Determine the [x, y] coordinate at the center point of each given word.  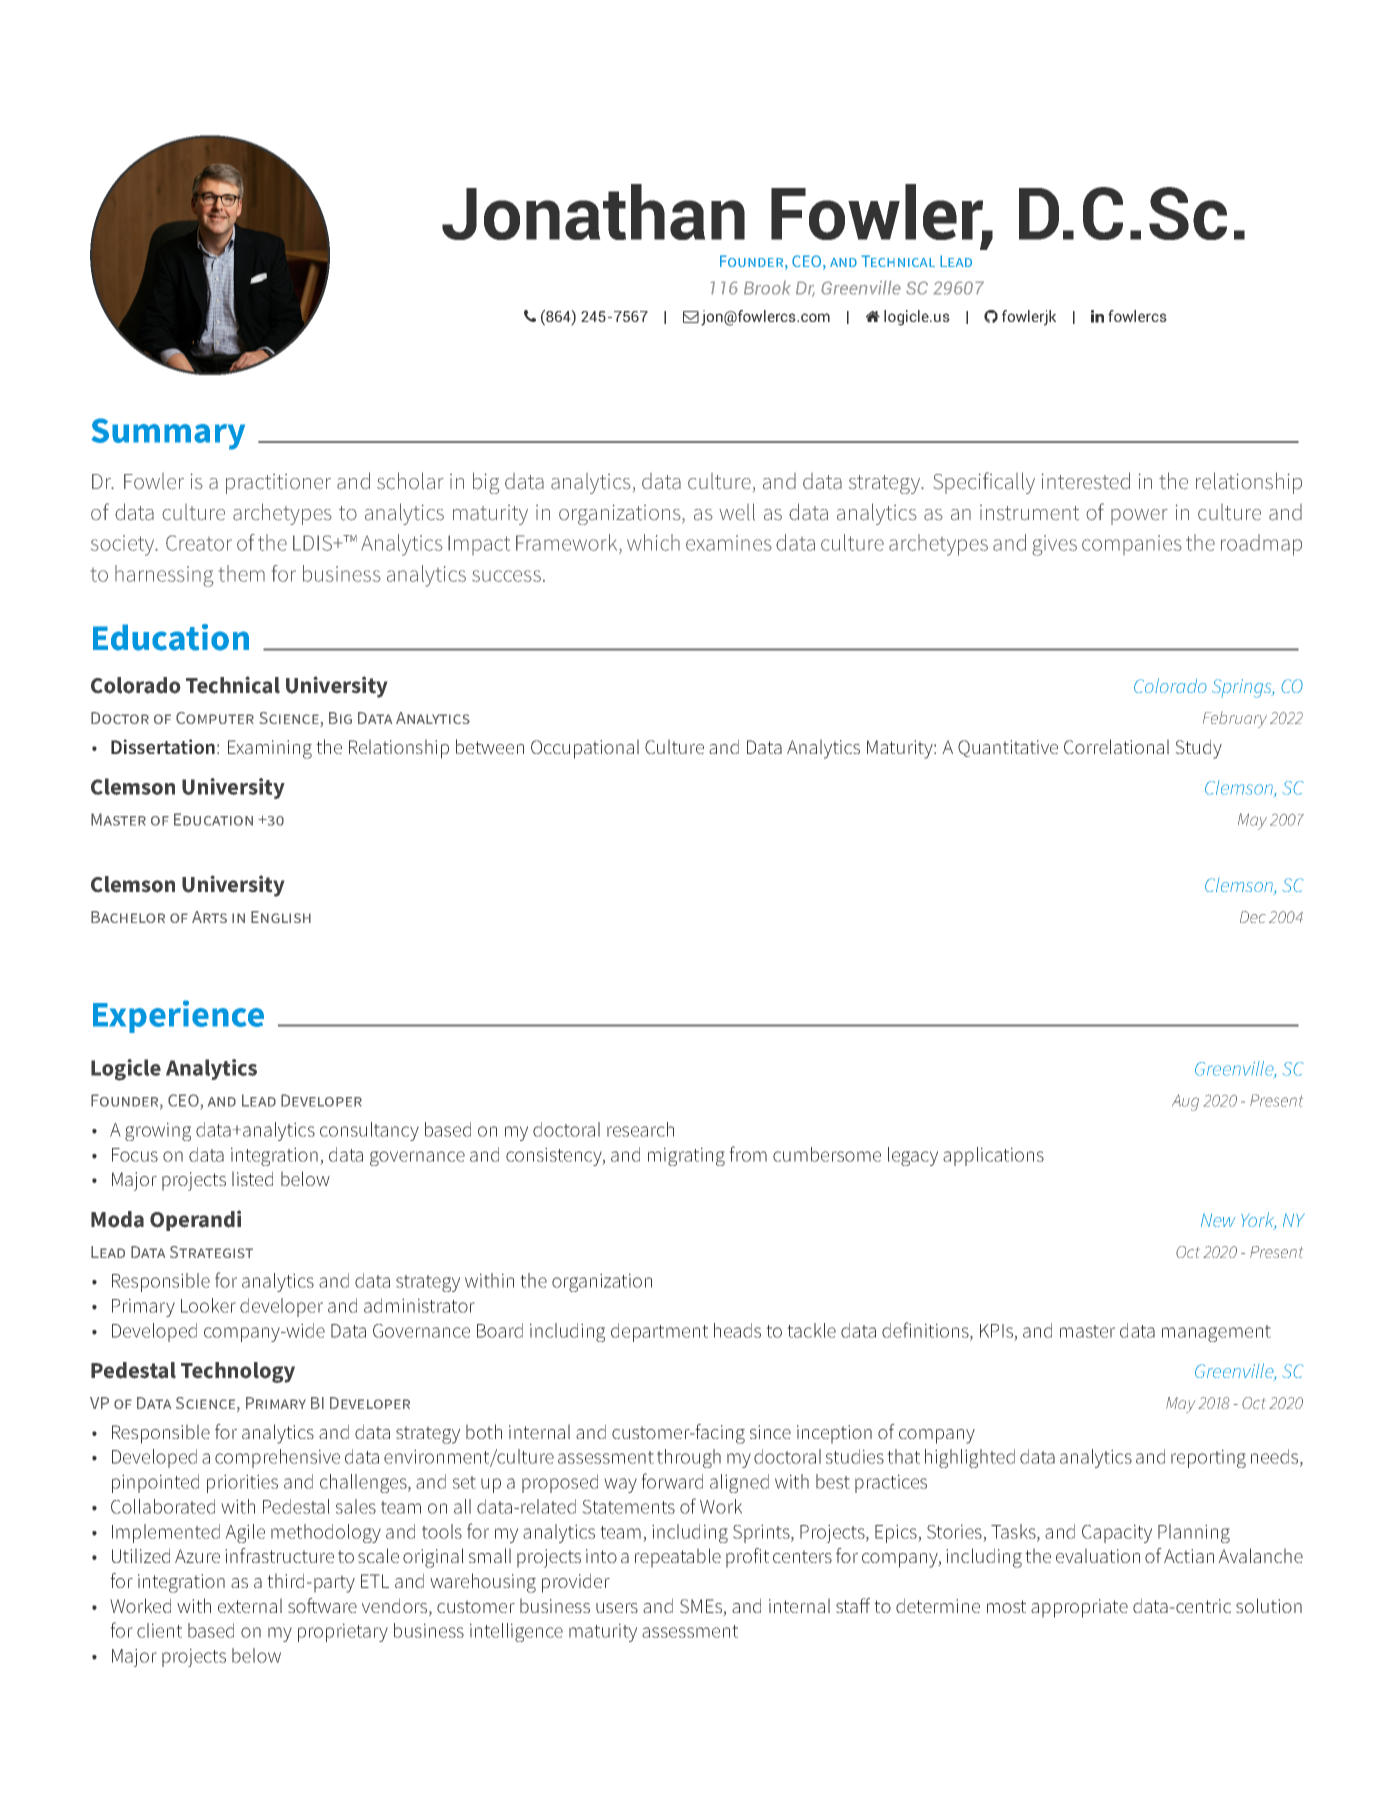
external [250, 1605]
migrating [686, 1156]
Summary [168, 434]
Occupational [585, 749]
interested [1086, 481]
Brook [767, 287]
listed [252, 1178]
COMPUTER [215, 718]
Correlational [1116, 746]
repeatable [678, 1558]
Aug [1185, 1102]
